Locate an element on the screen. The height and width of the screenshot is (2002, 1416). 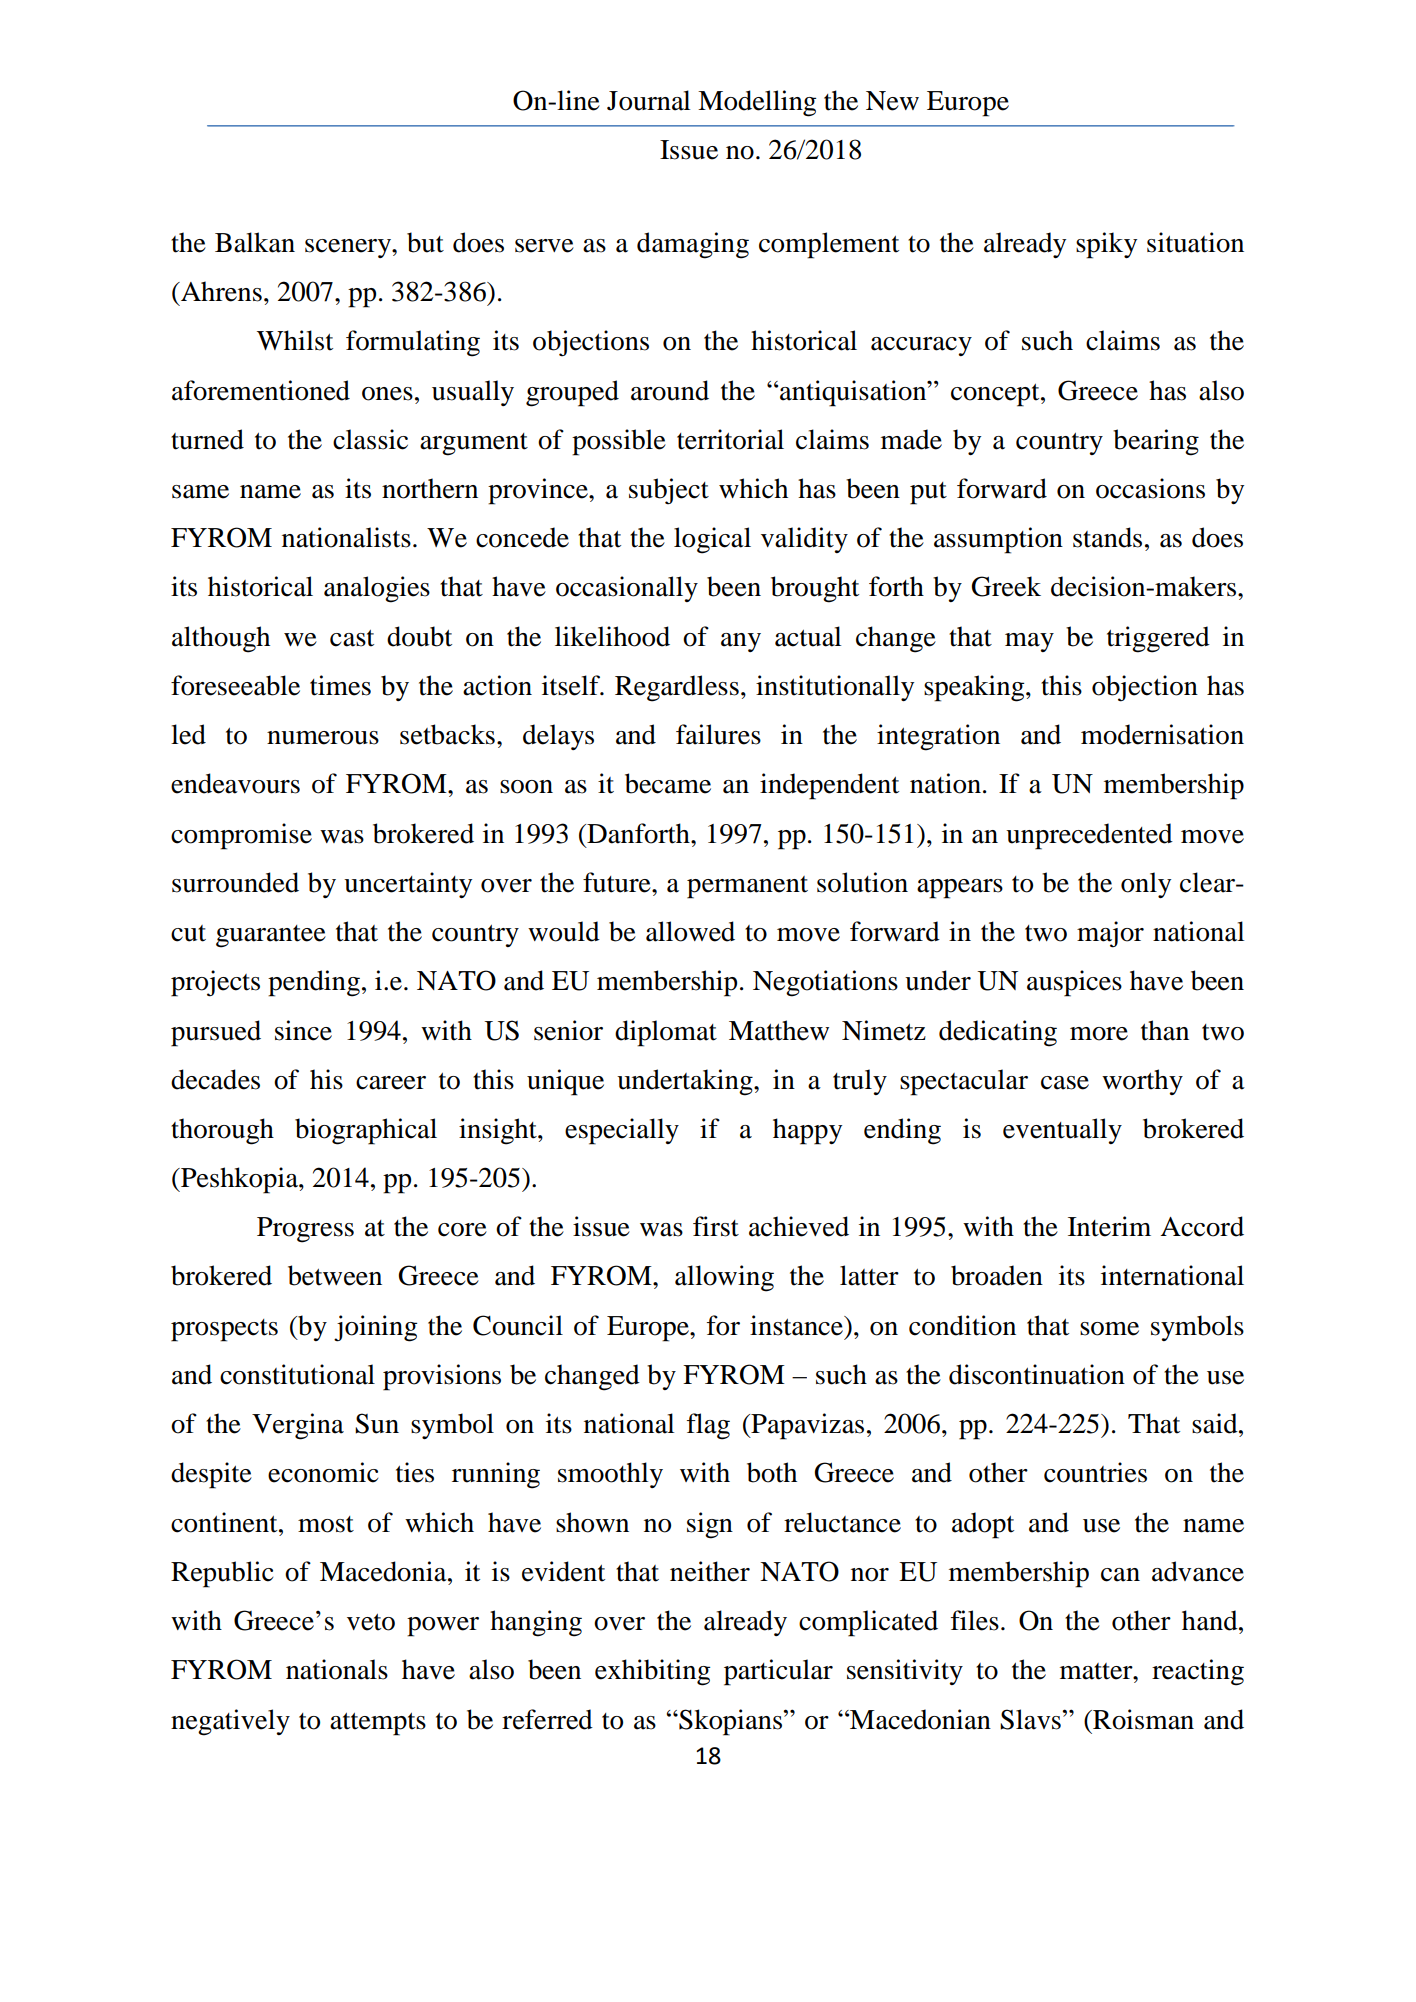
allowed is located at coordinates (690, 931).
